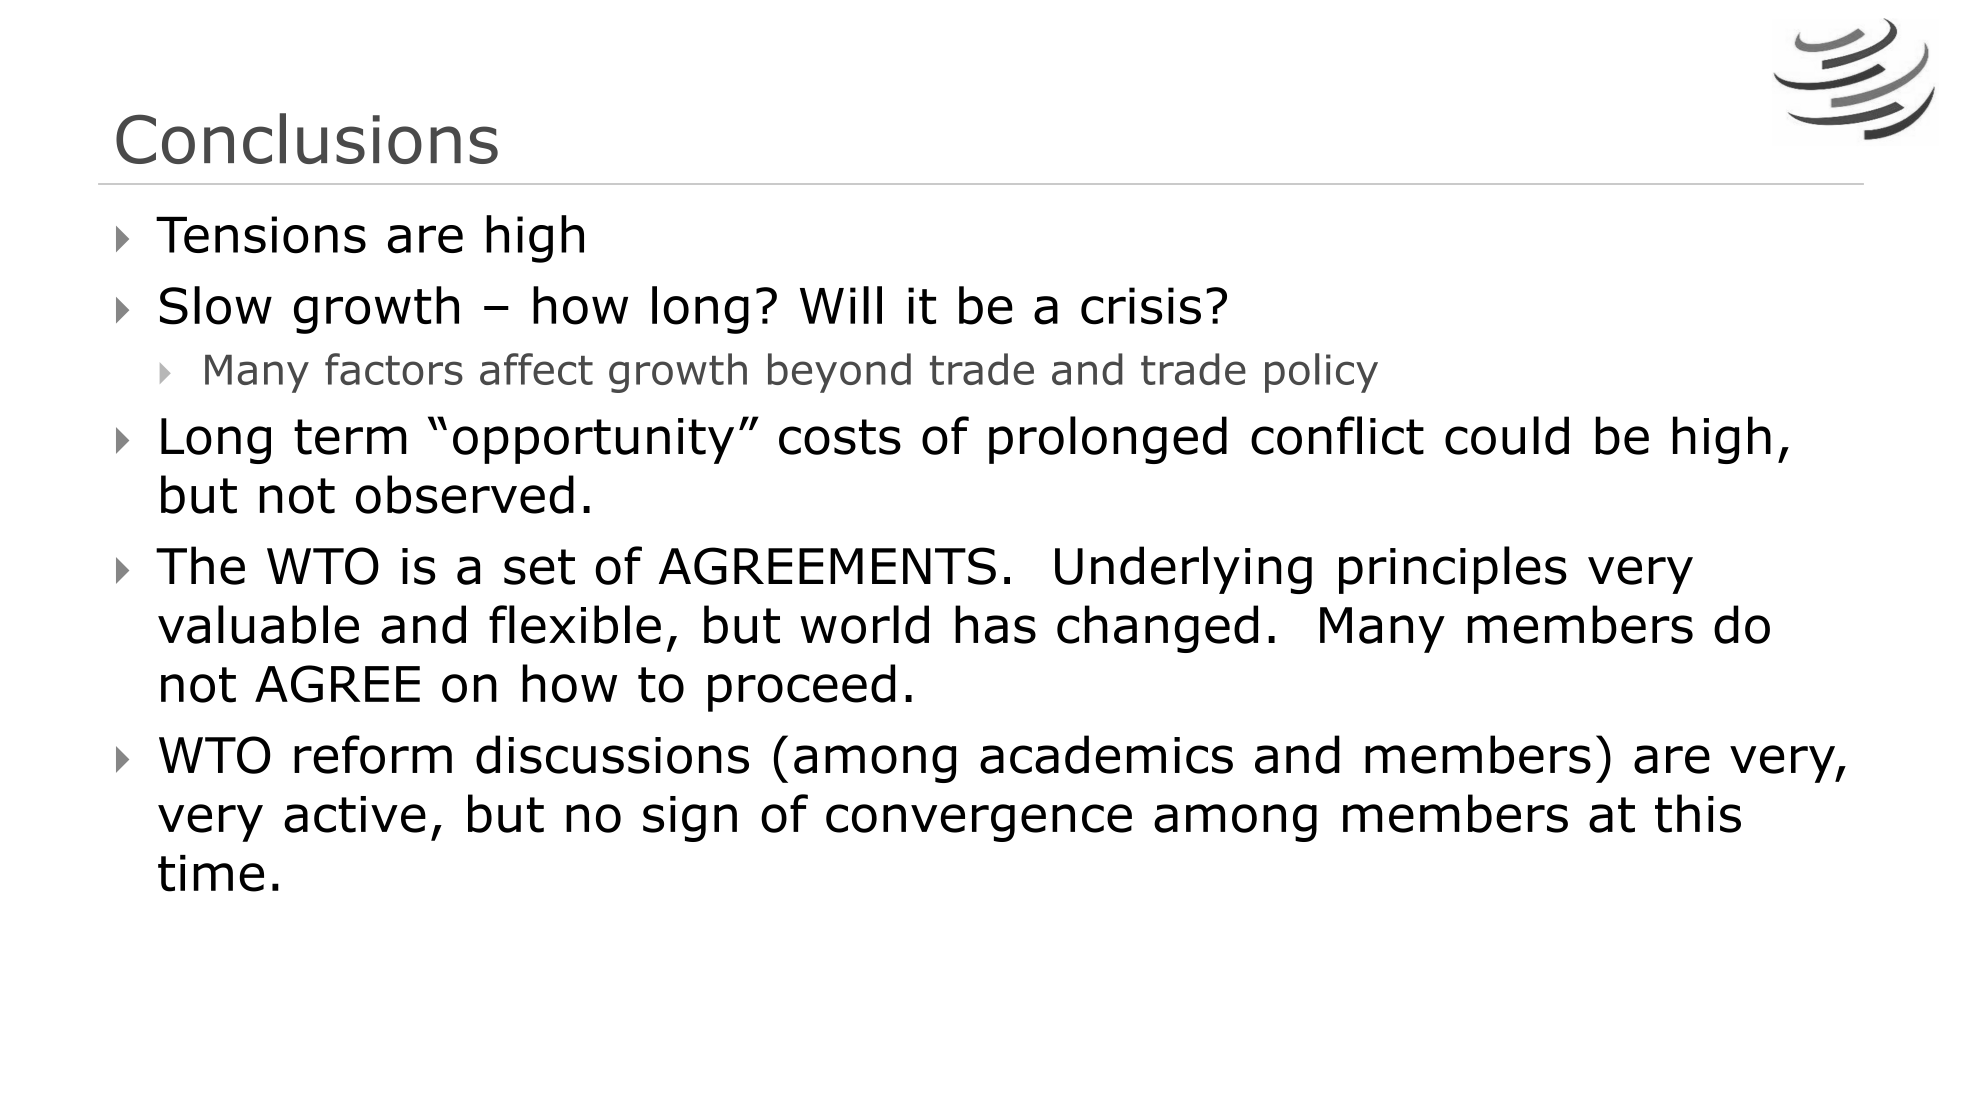 The image size is (1962, 1104). What do you see at coordinates (355, 814) in the page?
I see `active` at bounding box center [355, 814].
